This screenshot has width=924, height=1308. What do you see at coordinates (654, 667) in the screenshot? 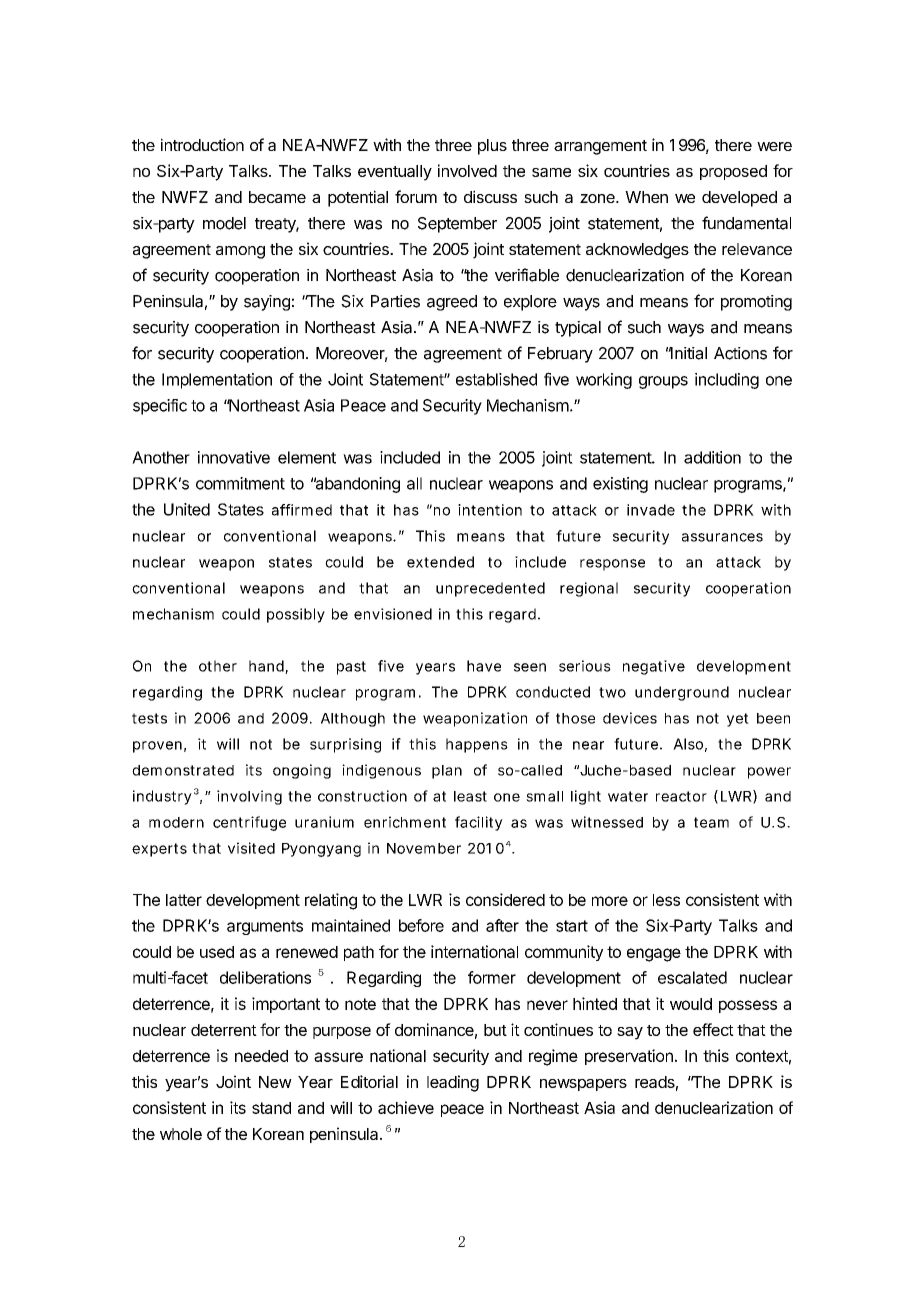
I see `negative` at bounding box center [654, 667].
